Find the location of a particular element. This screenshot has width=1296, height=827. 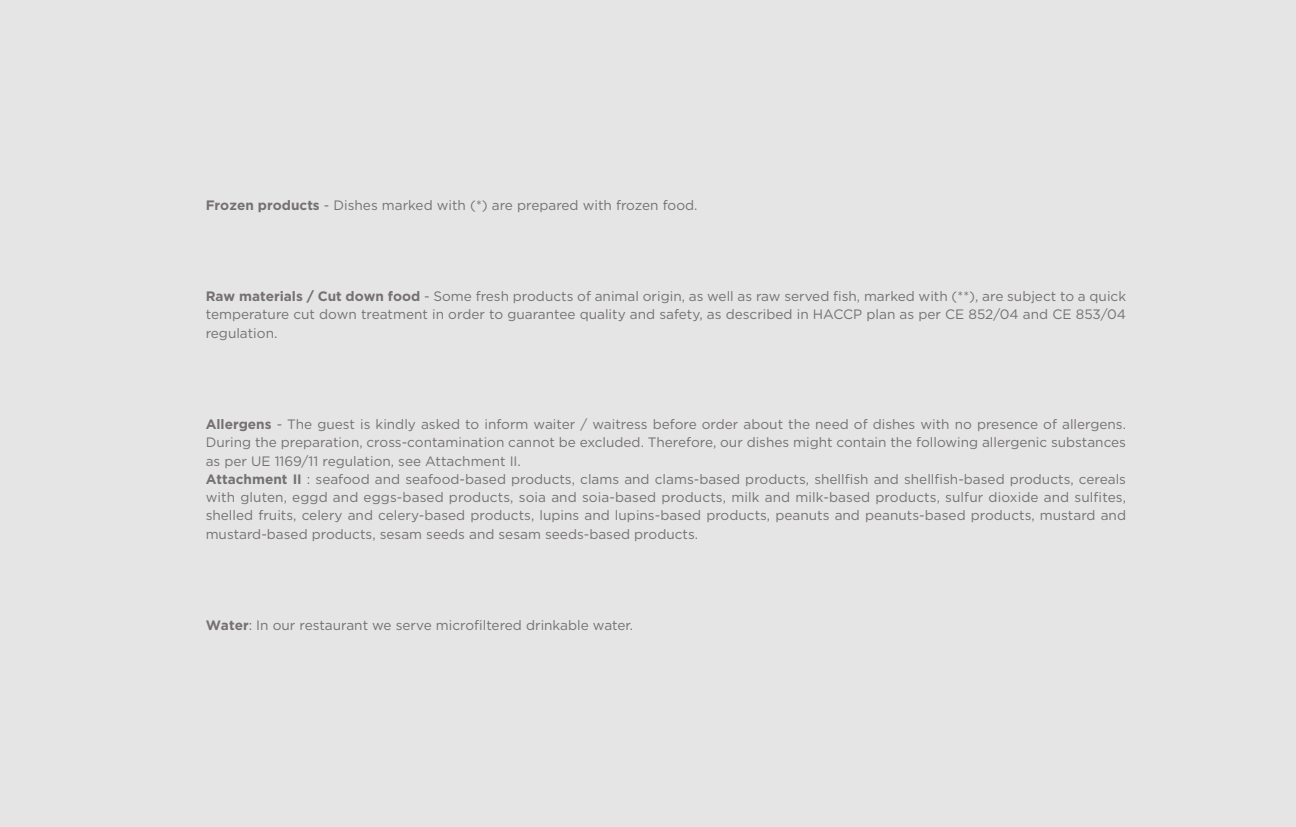

subject is located at coordinates (1032, 297).
